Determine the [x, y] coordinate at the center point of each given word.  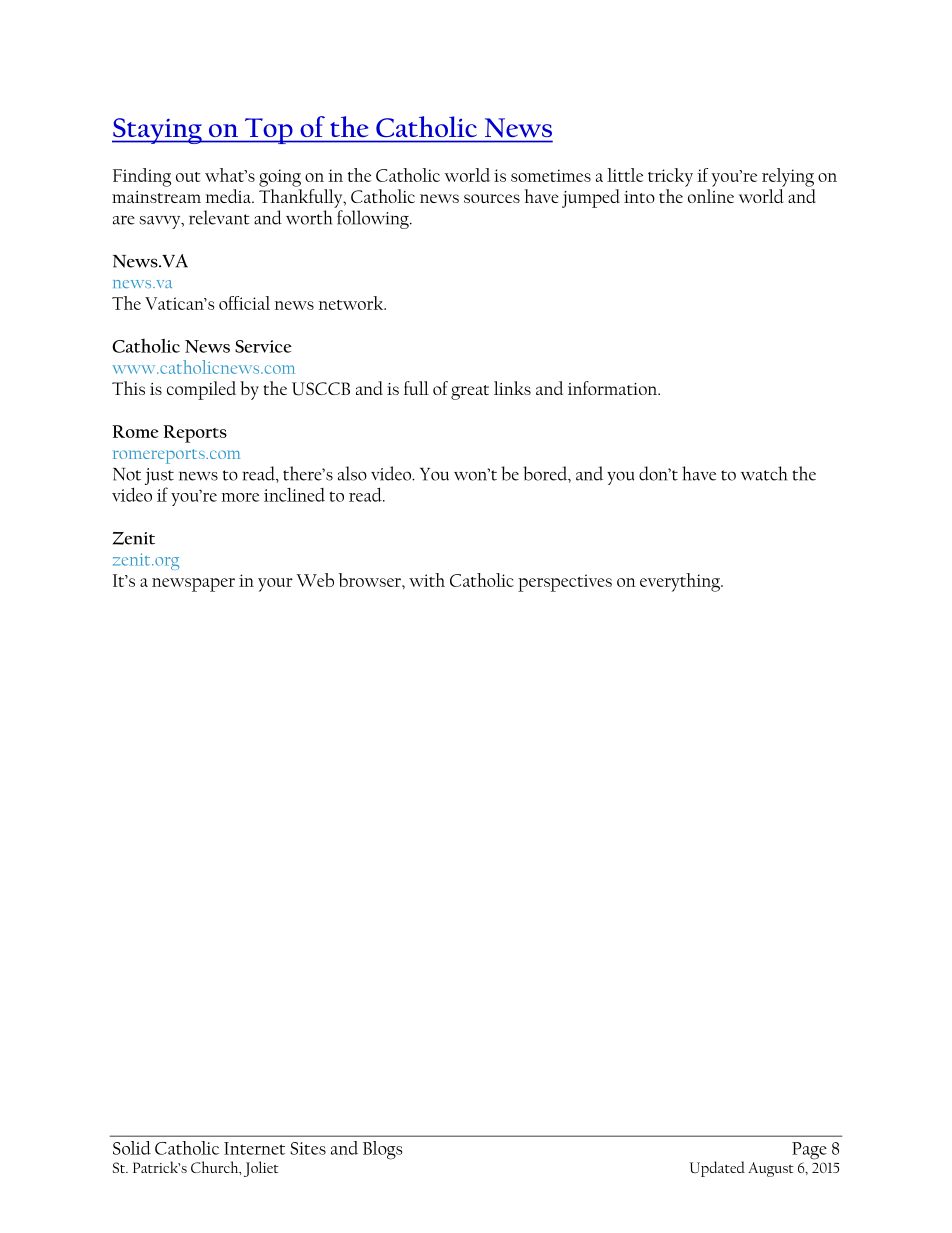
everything [681, 582]
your [275, 585]
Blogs [382, 1150]
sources [492, 198]
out [188, 177]
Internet [254, 1148]
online [711, 196]
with [427, 580]
